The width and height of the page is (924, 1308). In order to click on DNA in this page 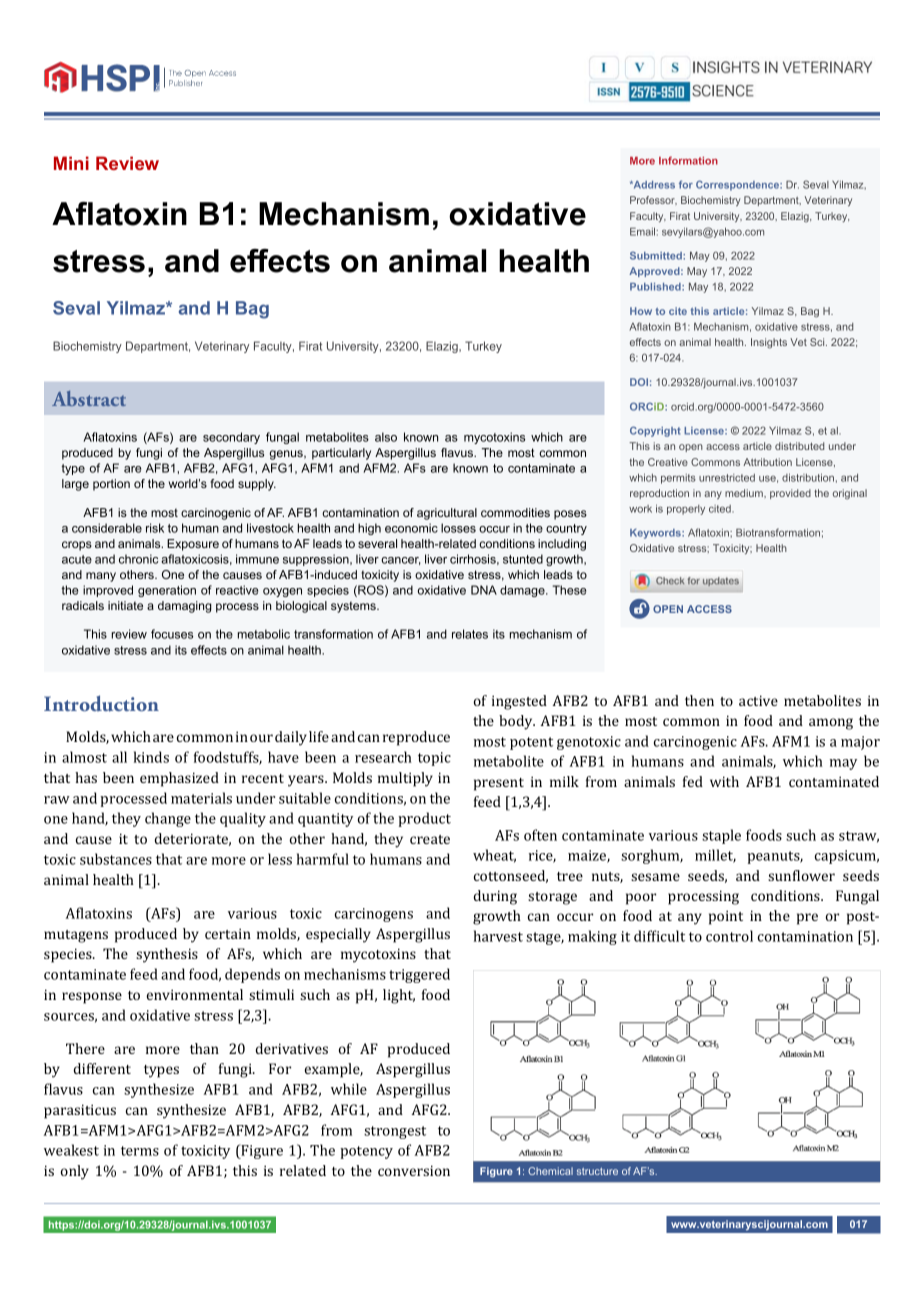, I will do `click(484, 590)`.
